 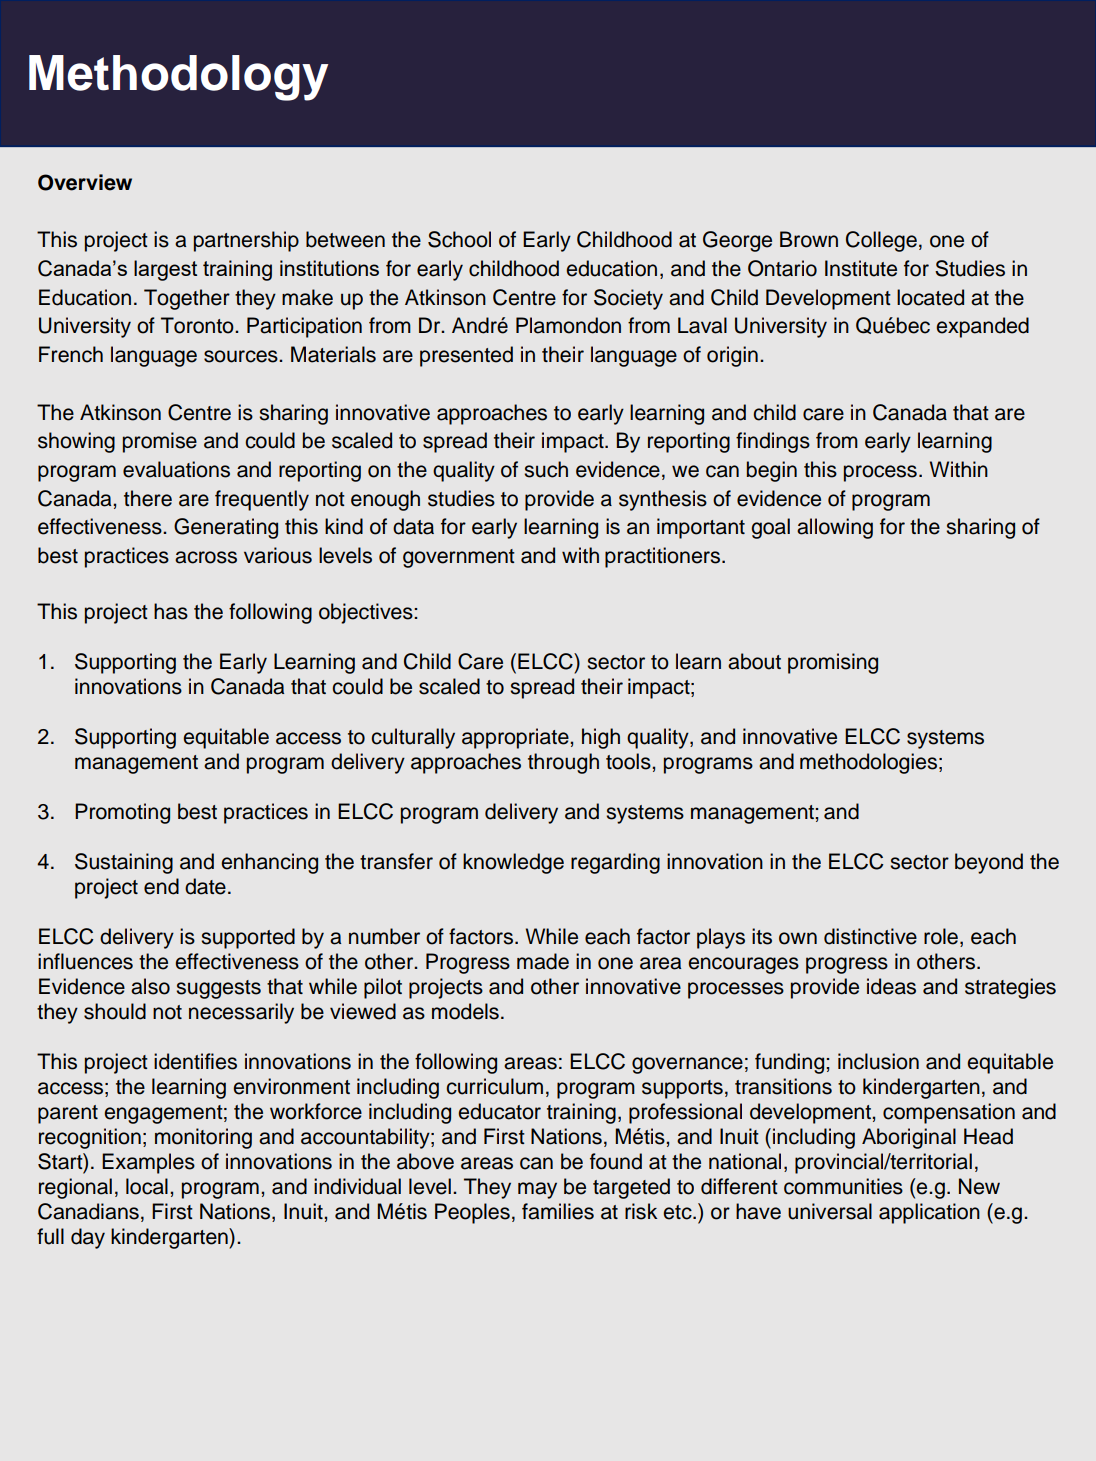 What do you see at coordinates (459, 239) in the image?
I see `School` at bounding box center [459, 239].
